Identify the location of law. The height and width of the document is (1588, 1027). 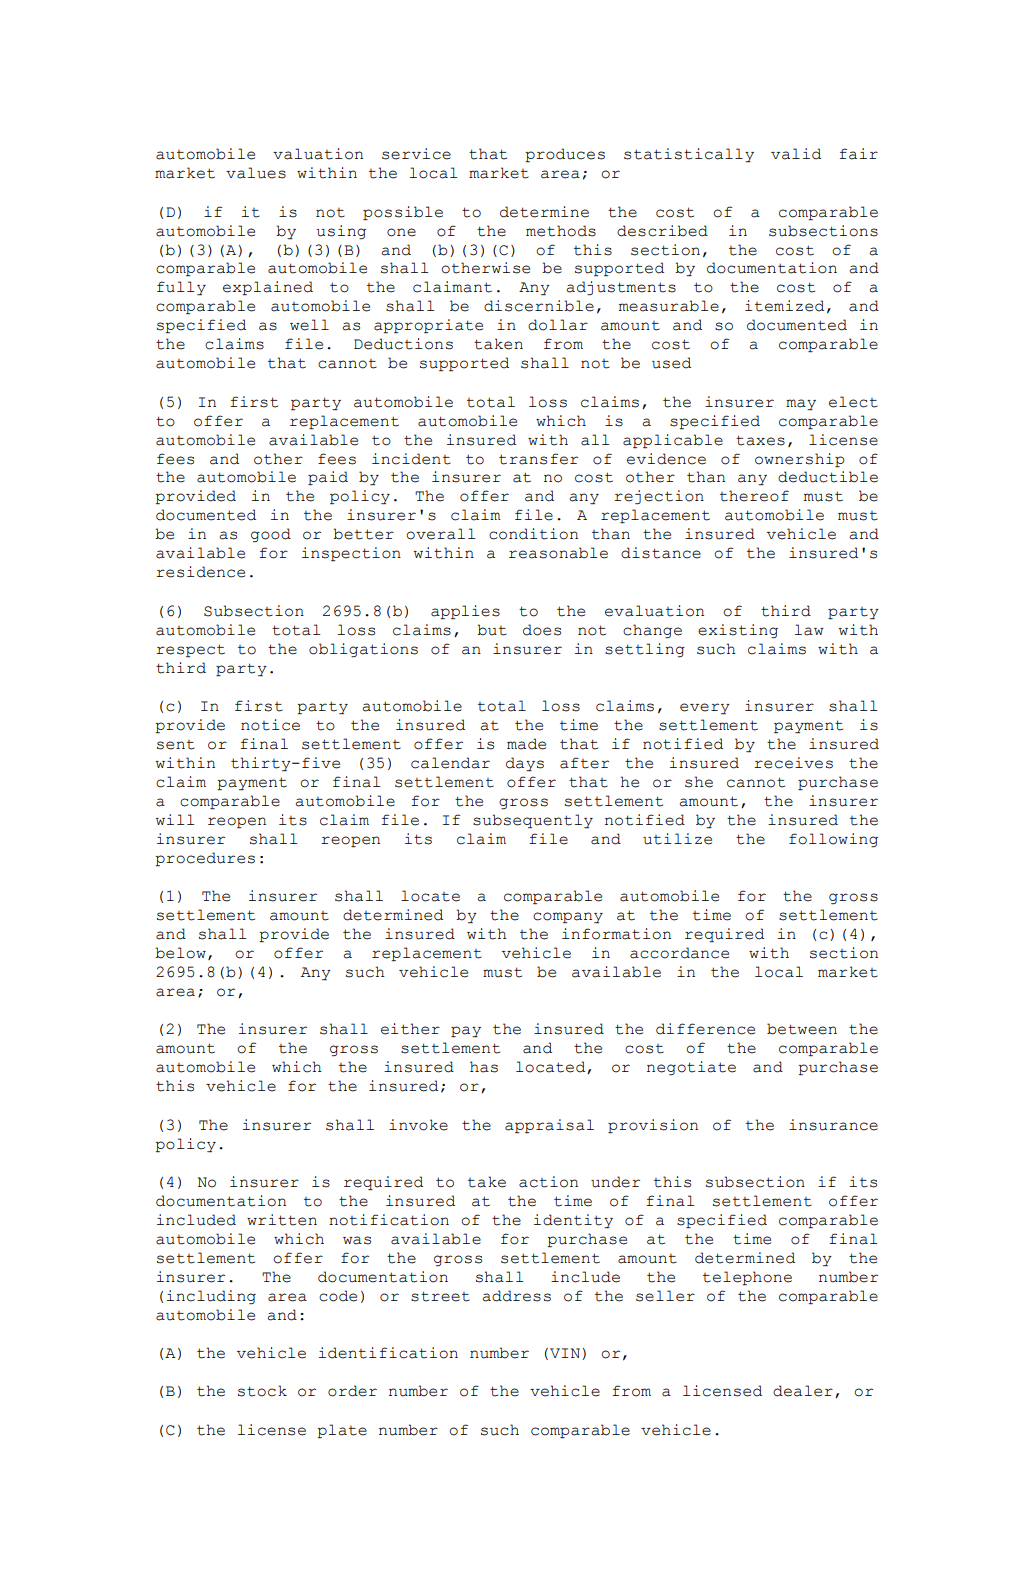
(809, 630).
